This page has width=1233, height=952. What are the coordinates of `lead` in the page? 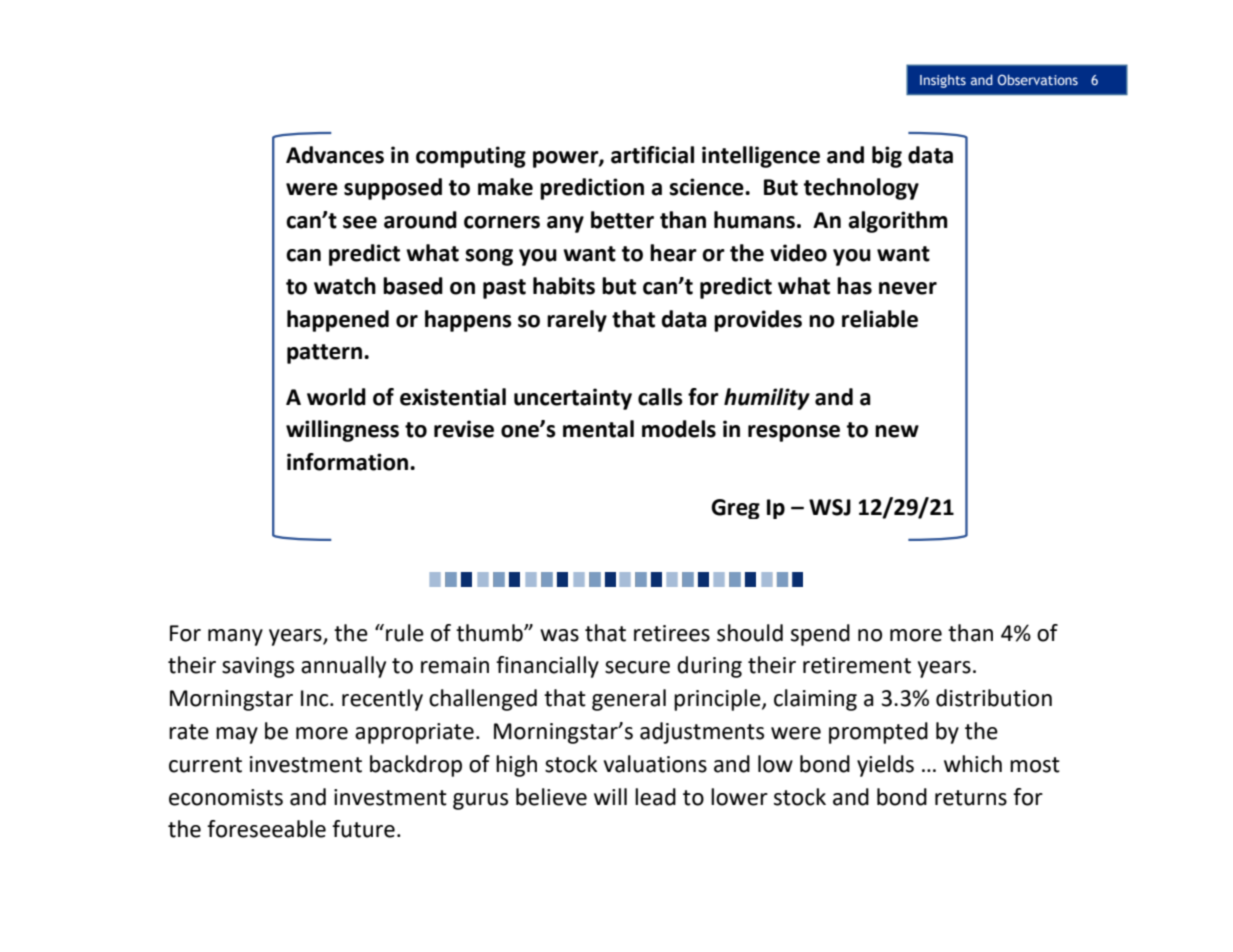 It's located at (655, 797).
